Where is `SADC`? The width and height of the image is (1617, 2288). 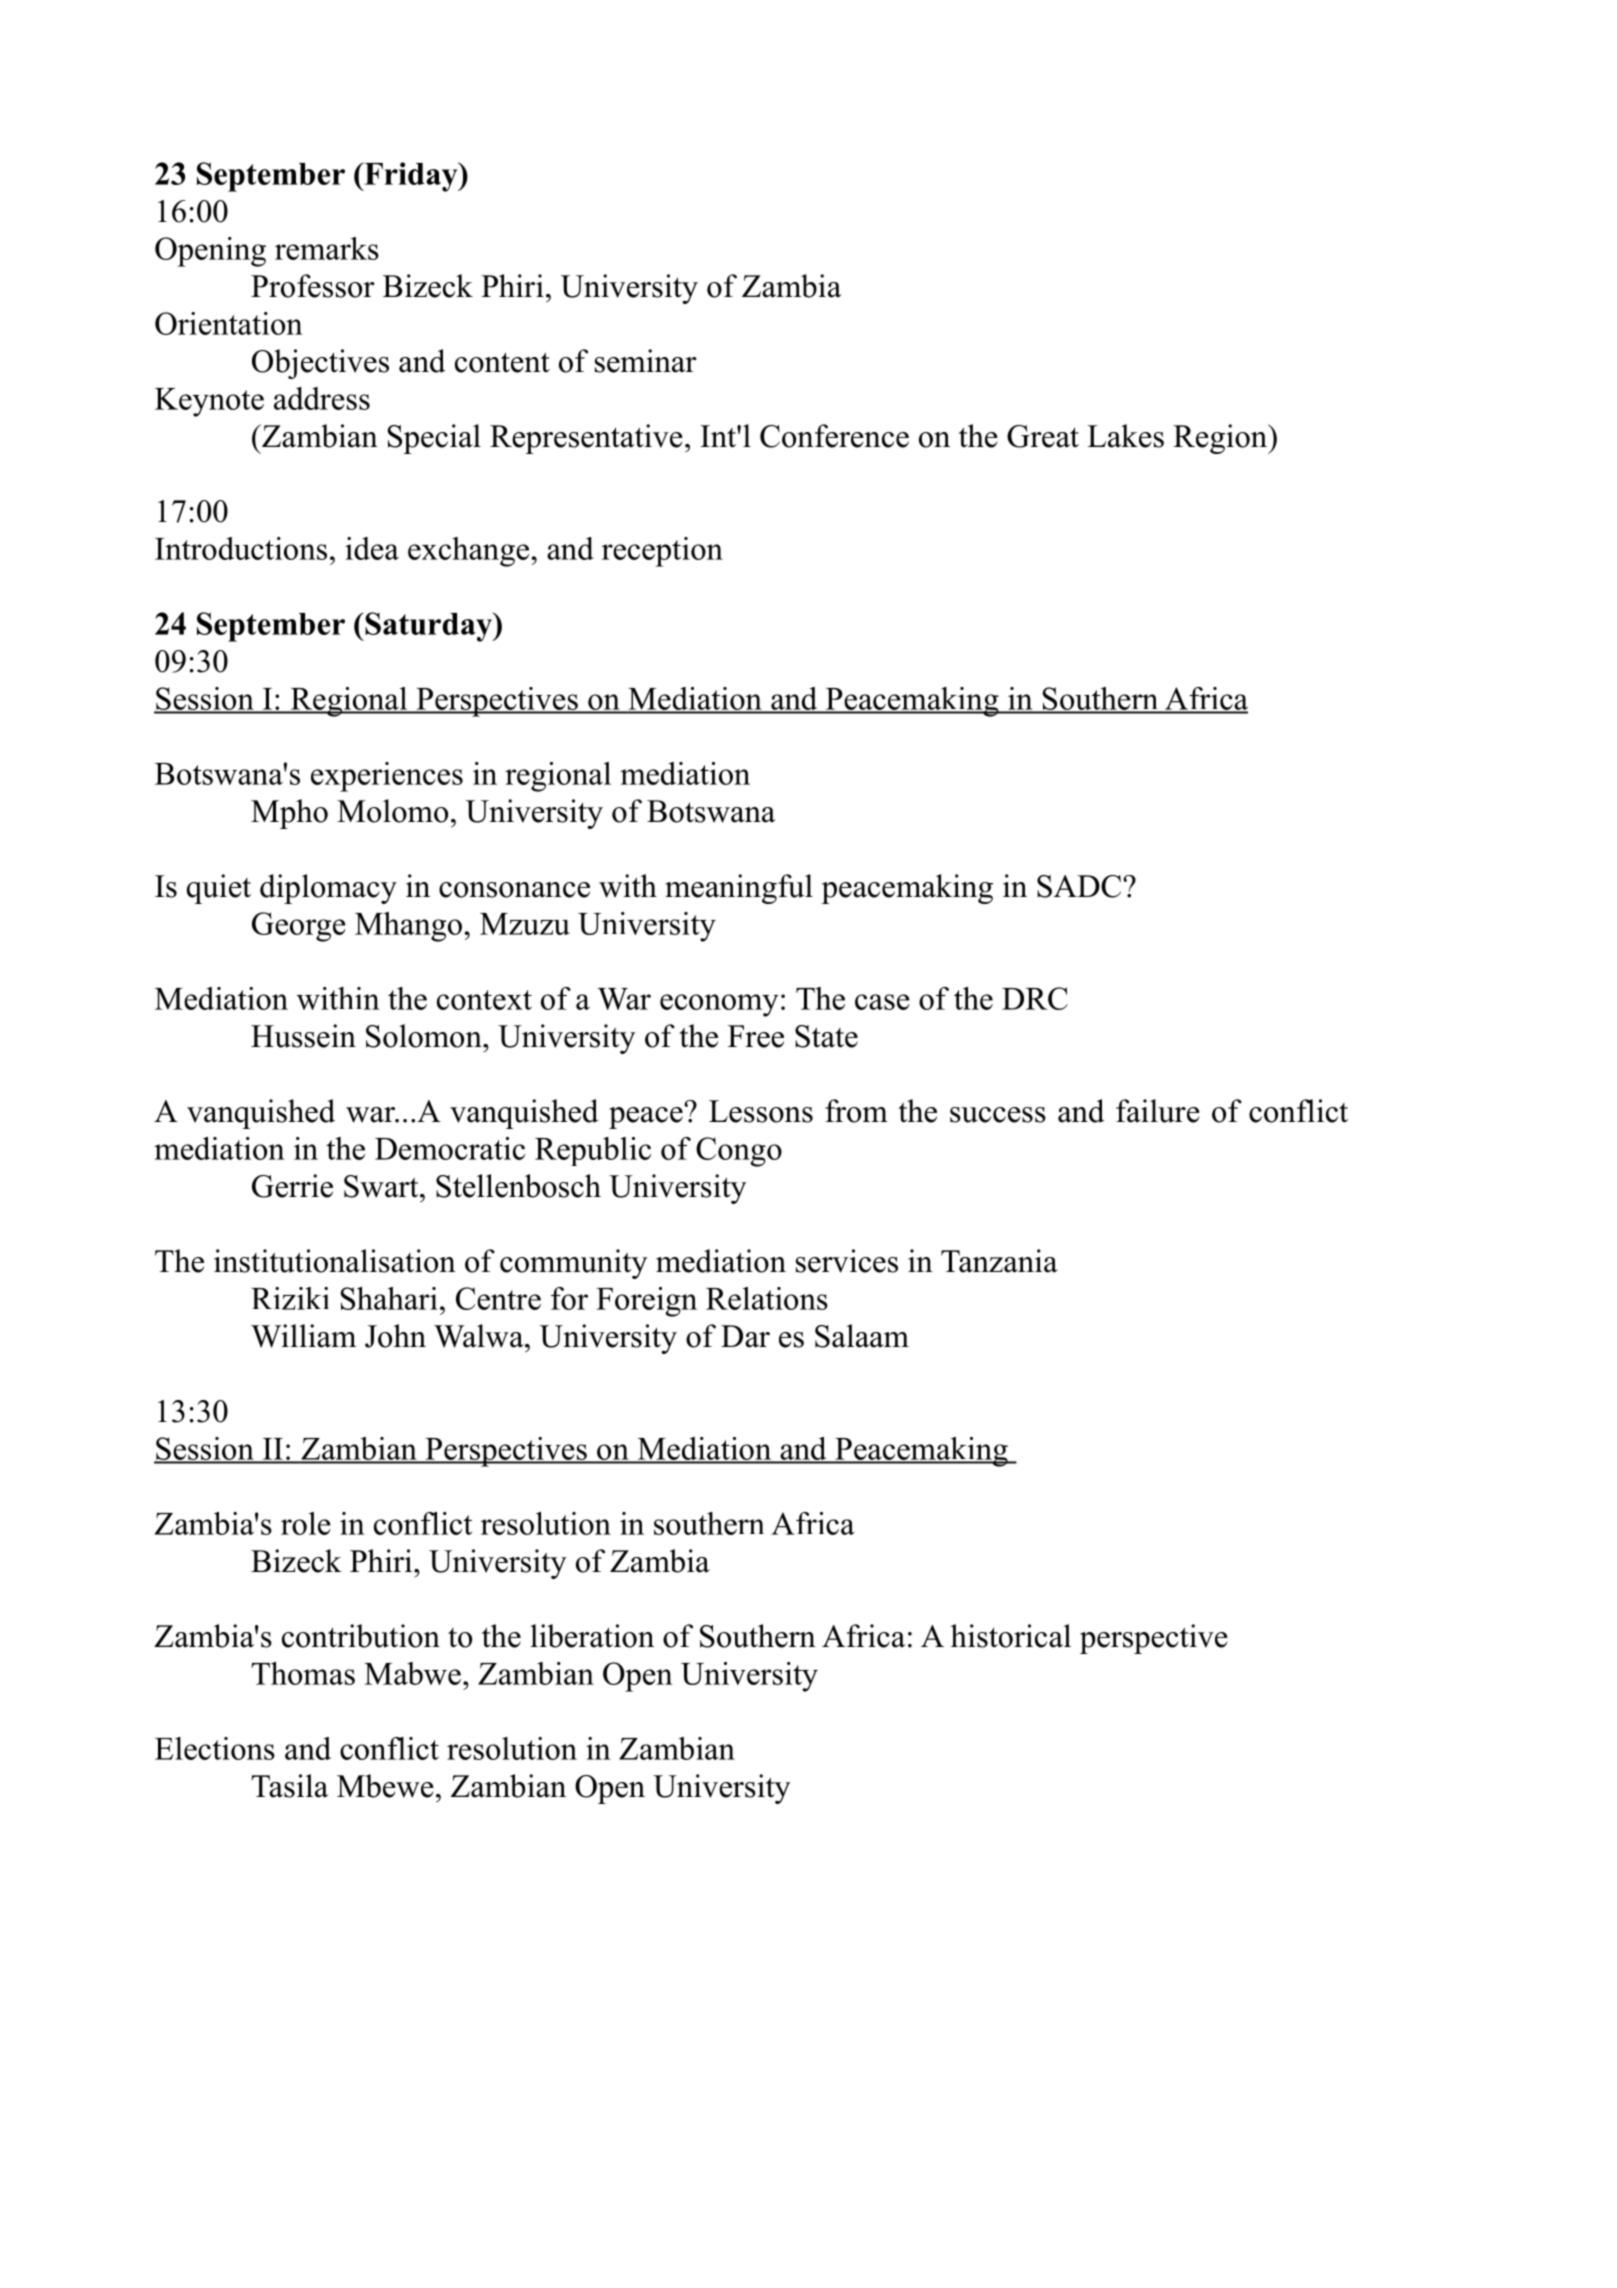 SADC is located at coordinates (1080, 886).
